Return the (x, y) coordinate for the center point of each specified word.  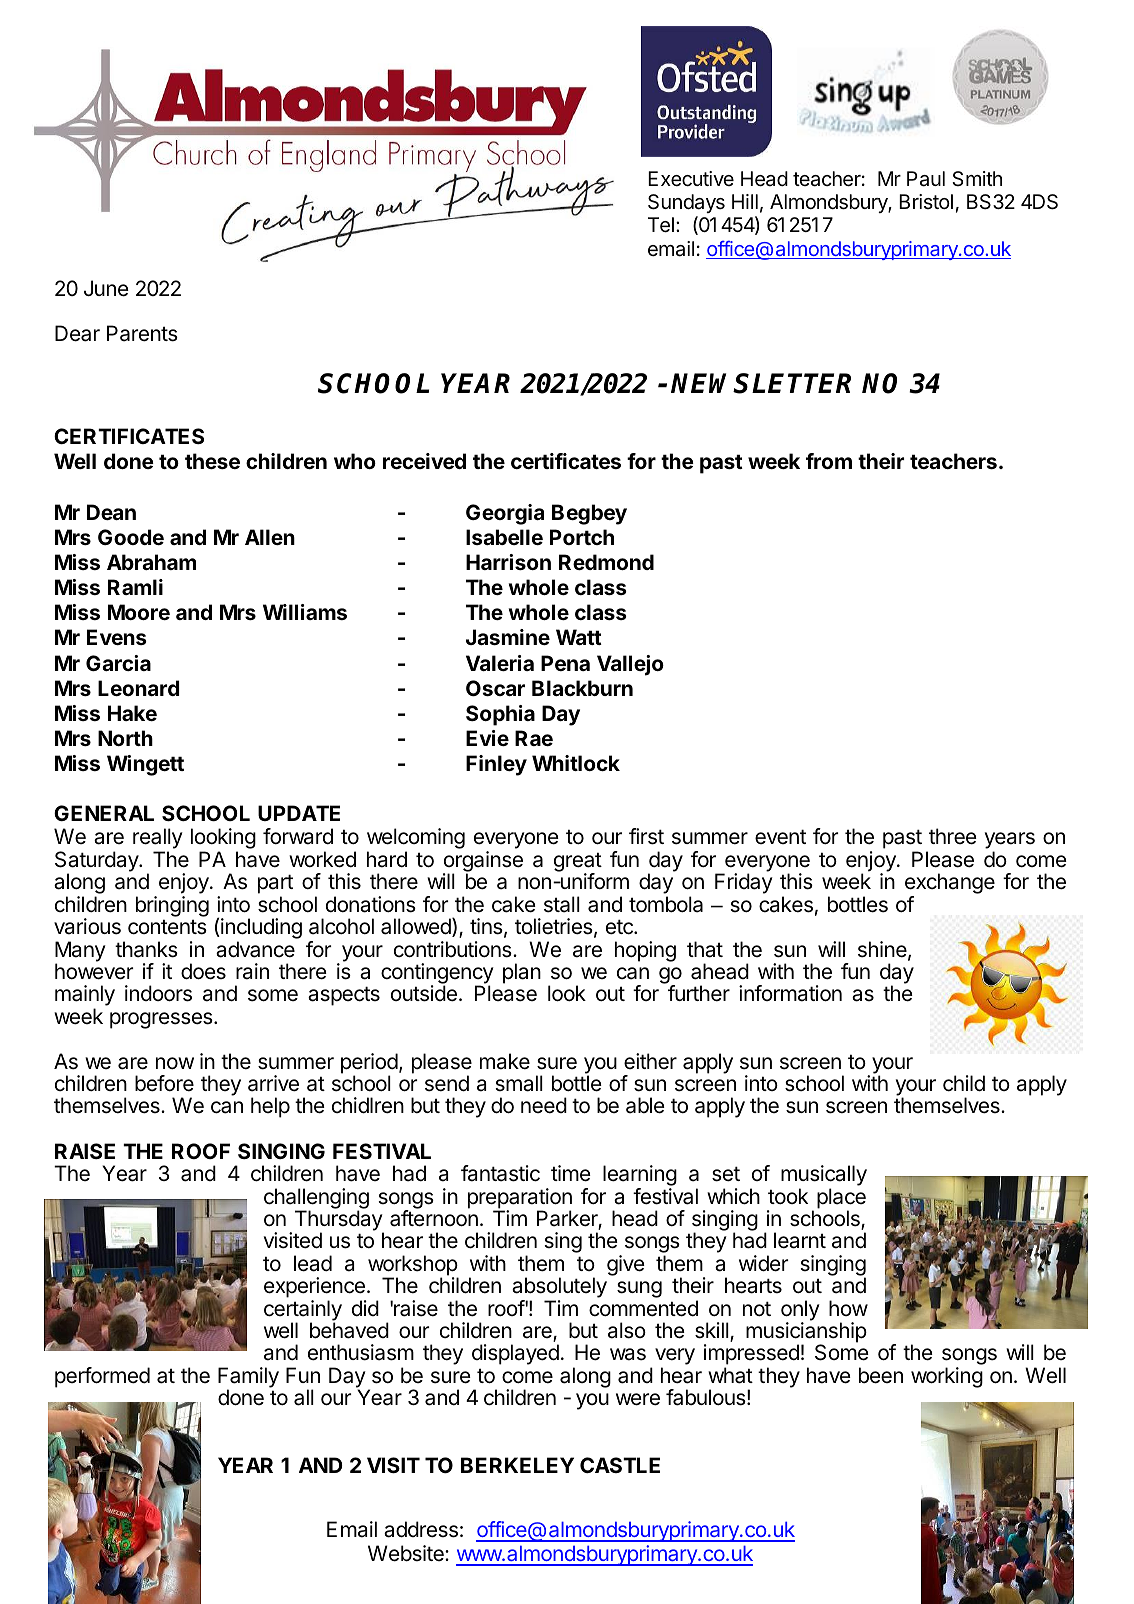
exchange (950, 885)
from (829, 461)
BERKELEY (517, 1465)
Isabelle (504, 537)
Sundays (686, 203)
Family (248, 1378)
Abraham (151, 562)
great (578, 863)
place (841, 1199)
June (106, 288)
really (158, 840)
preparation (520, 1199)
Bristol (926, 201)
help (270, 1107)
